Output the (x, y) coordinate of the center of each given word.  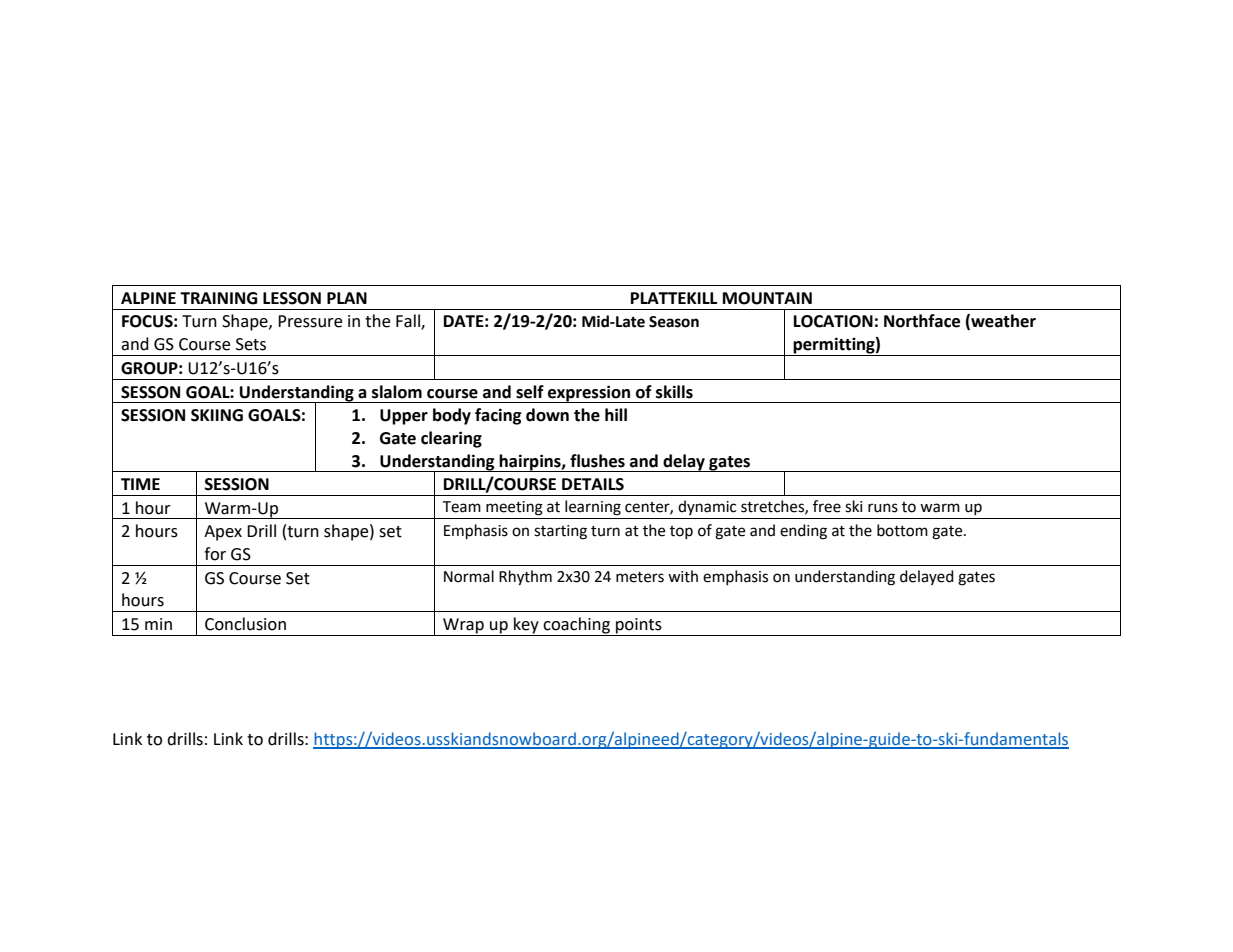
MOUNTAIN (767, 298)
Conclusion (245, 624)
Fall (409, 322)
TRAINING (219, 298)
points (639, 627)
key (526, 626)
